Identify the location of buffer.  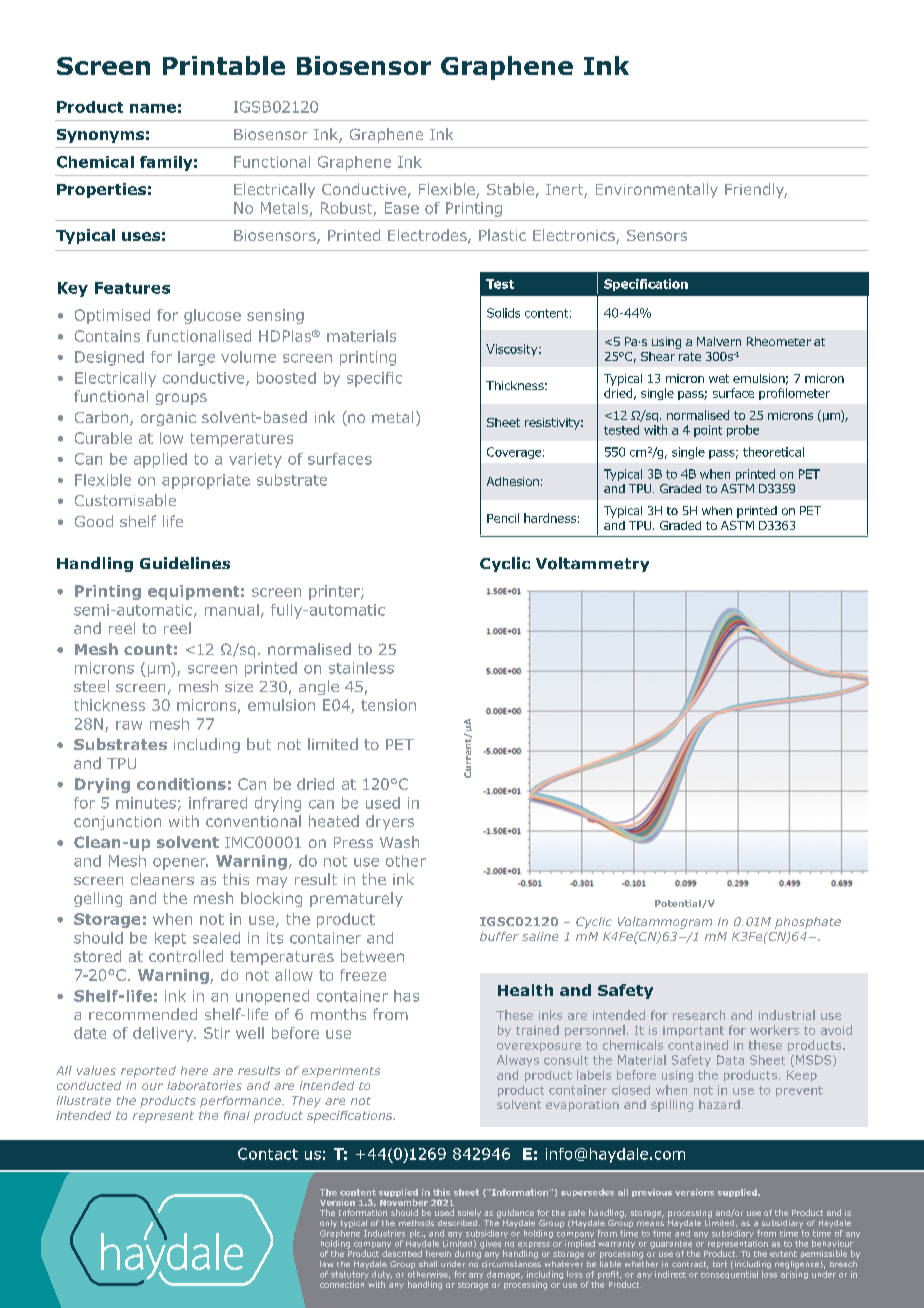
(499, 936).
